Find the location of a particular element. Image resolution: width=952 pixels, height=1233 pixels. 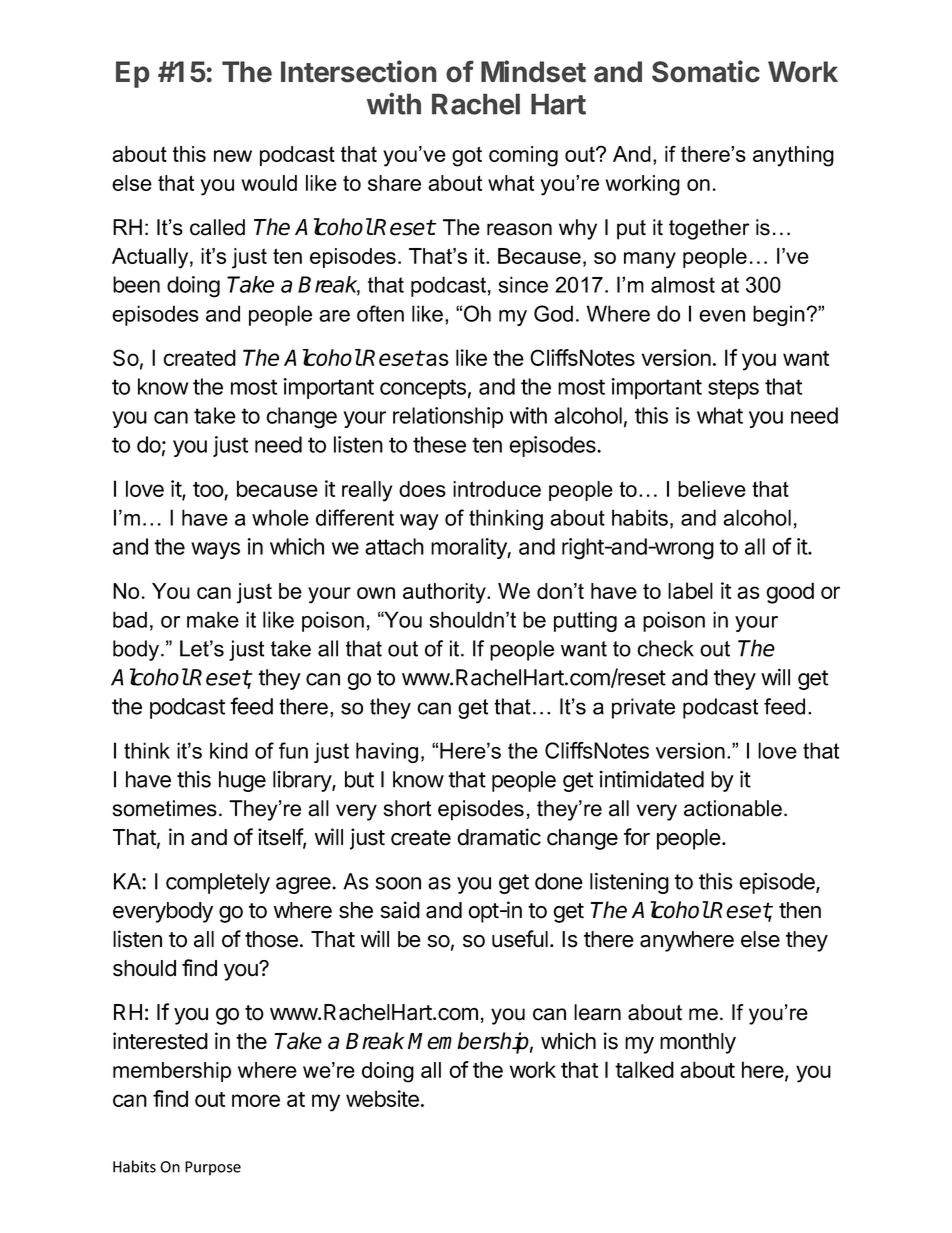

Purpose is located at coordinates (213, 1168).
